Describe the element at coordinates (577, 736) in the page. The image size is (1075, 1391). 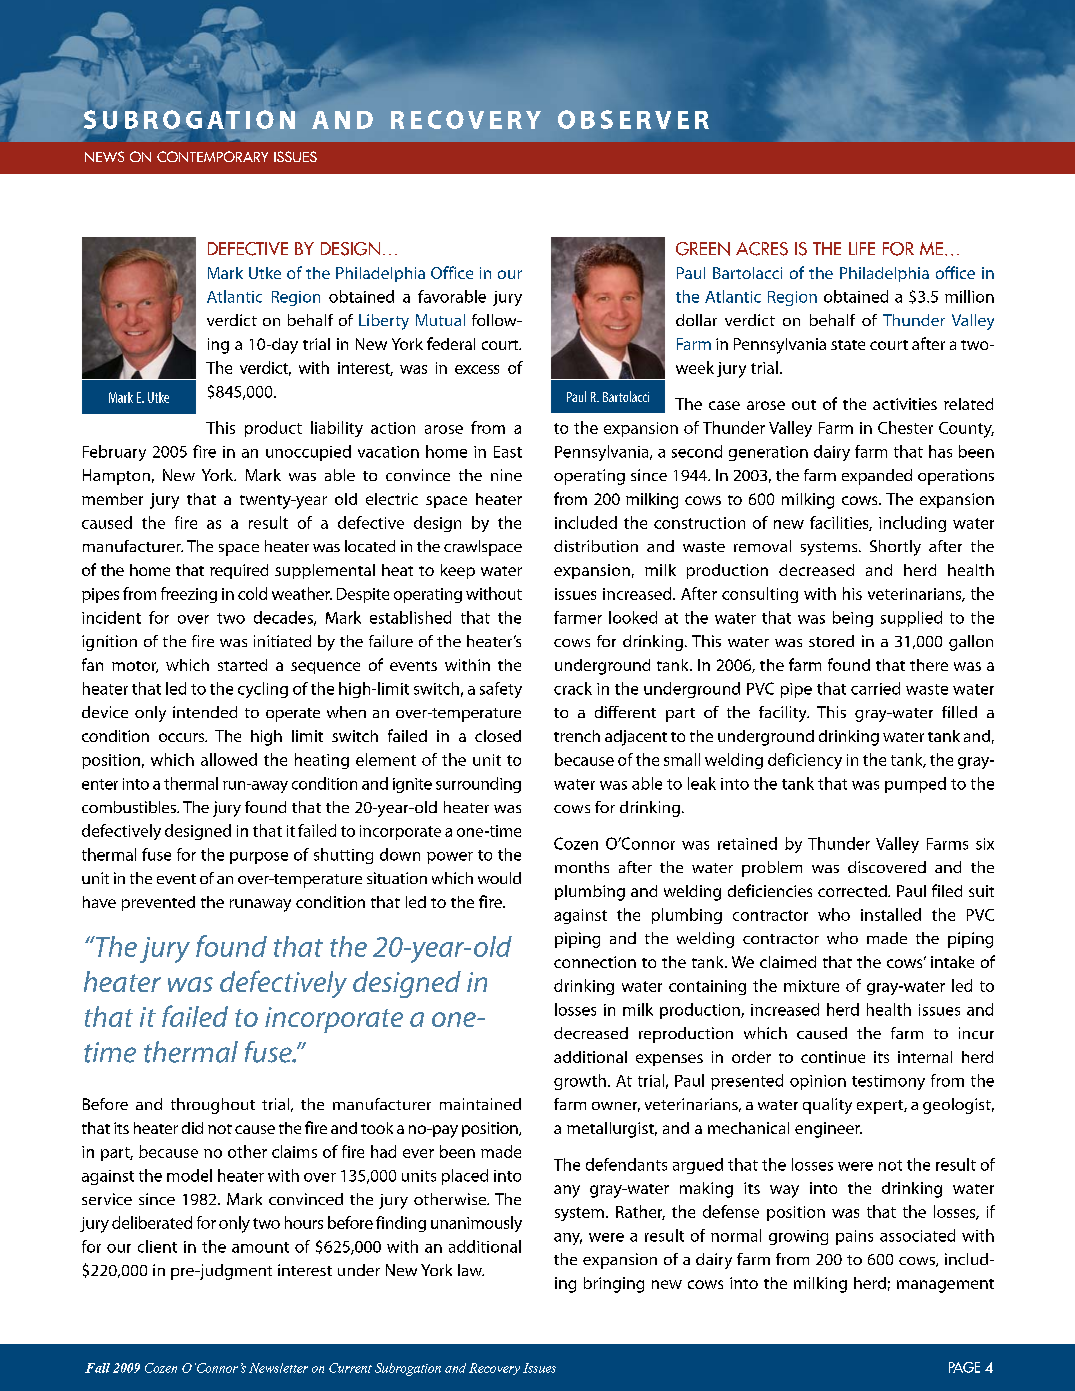
I see `trench` at that location.
